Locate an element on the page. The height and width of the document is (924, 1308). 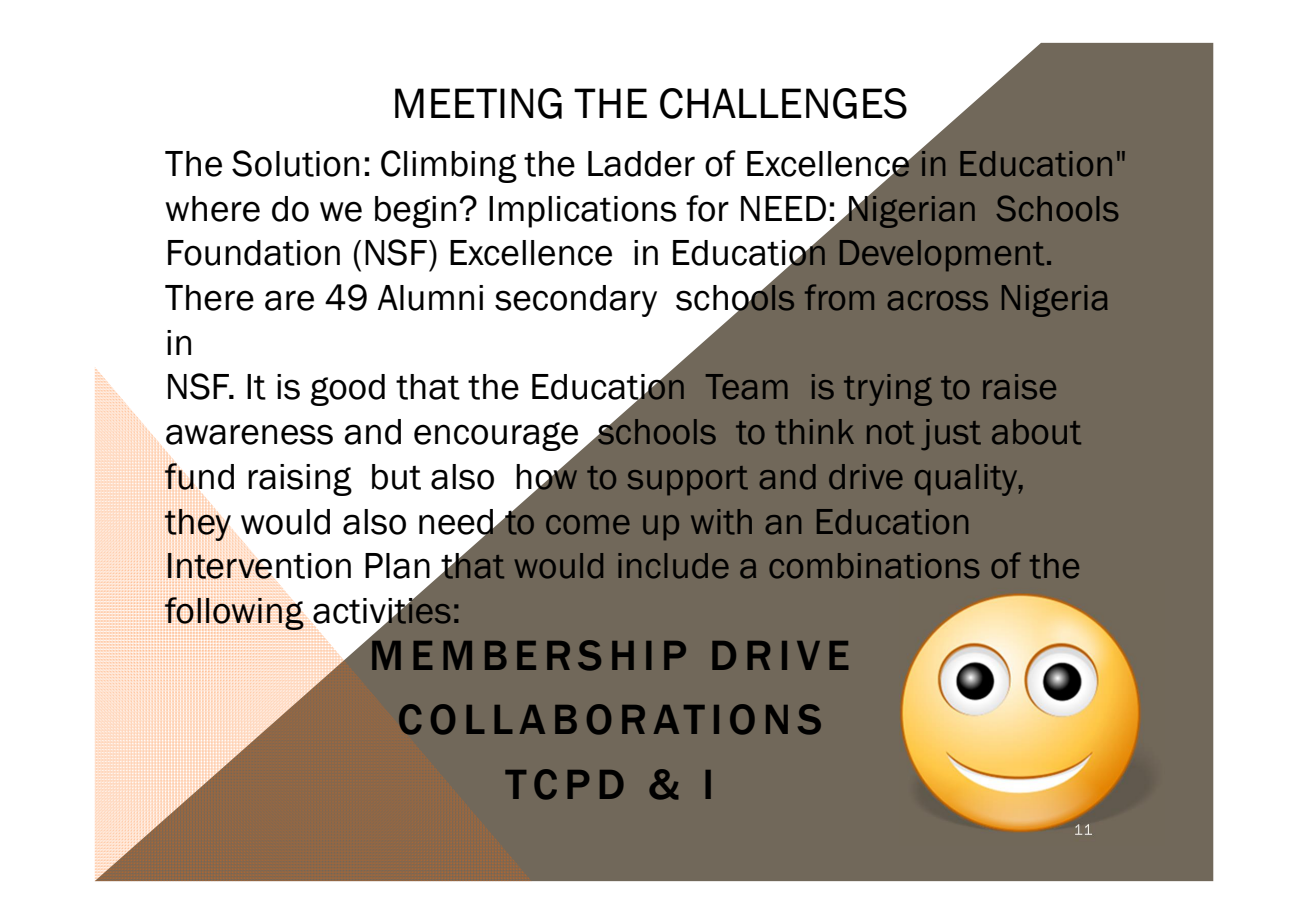
across is located at coordinates (938, 301).
